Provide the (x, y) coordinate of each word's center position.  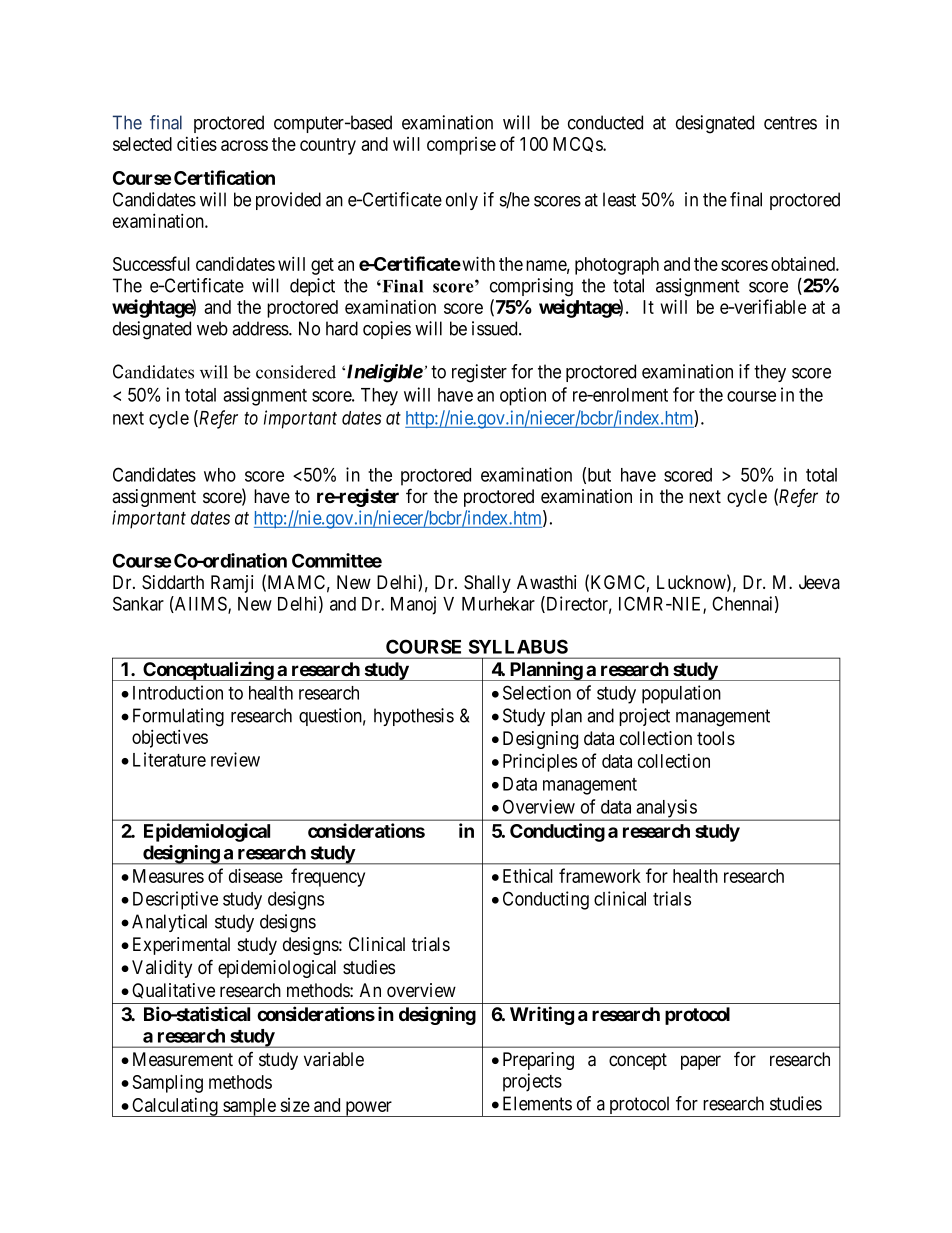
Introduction (178, 692)
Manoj (413, 605)
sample (249, 1107)
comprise (461, 146)
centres (790, 123)
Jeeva (819, 582)
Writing (542, 1015)
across (244, 145)
